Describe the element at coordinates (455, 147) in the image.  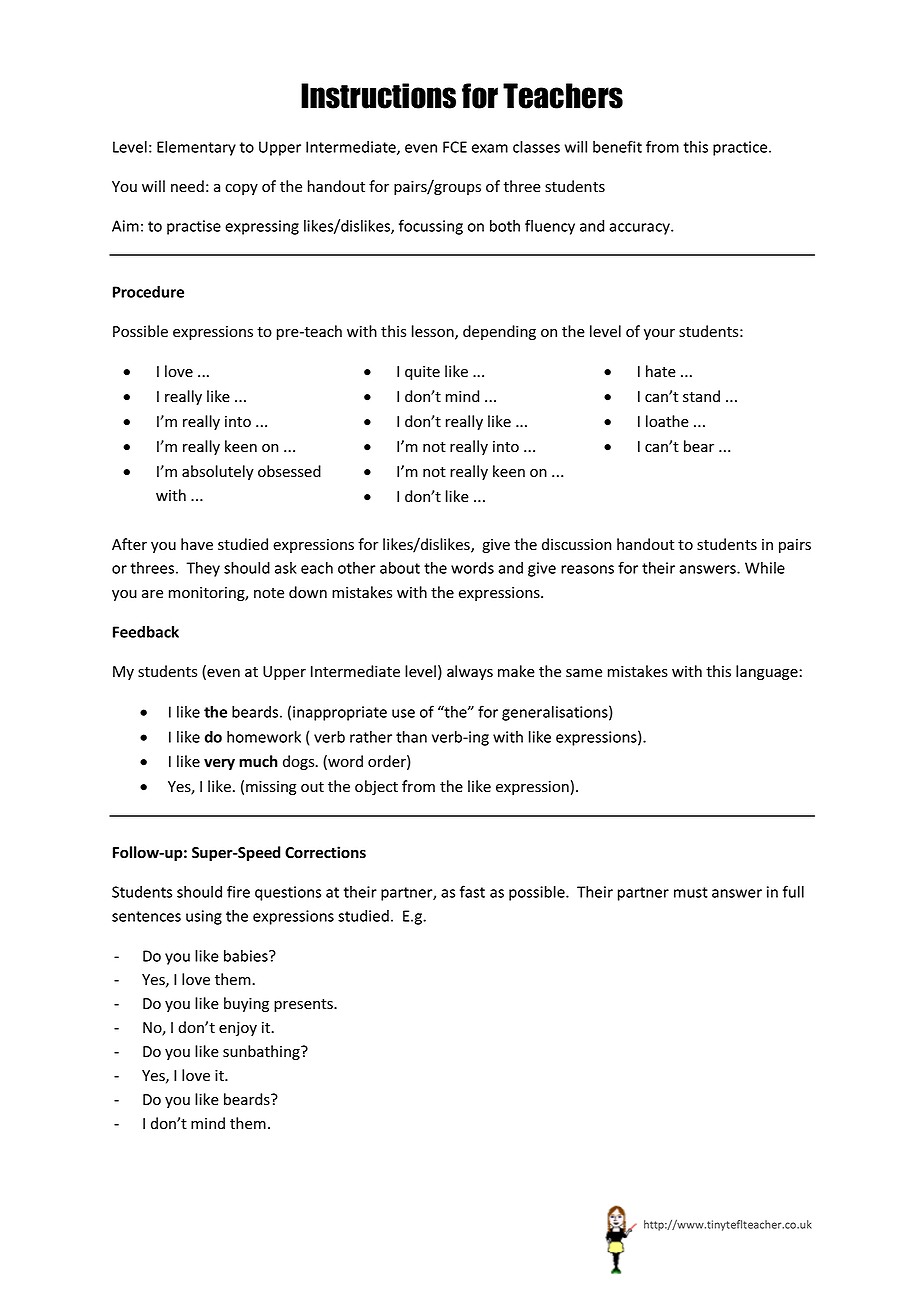
I see `FCE` at that location.
